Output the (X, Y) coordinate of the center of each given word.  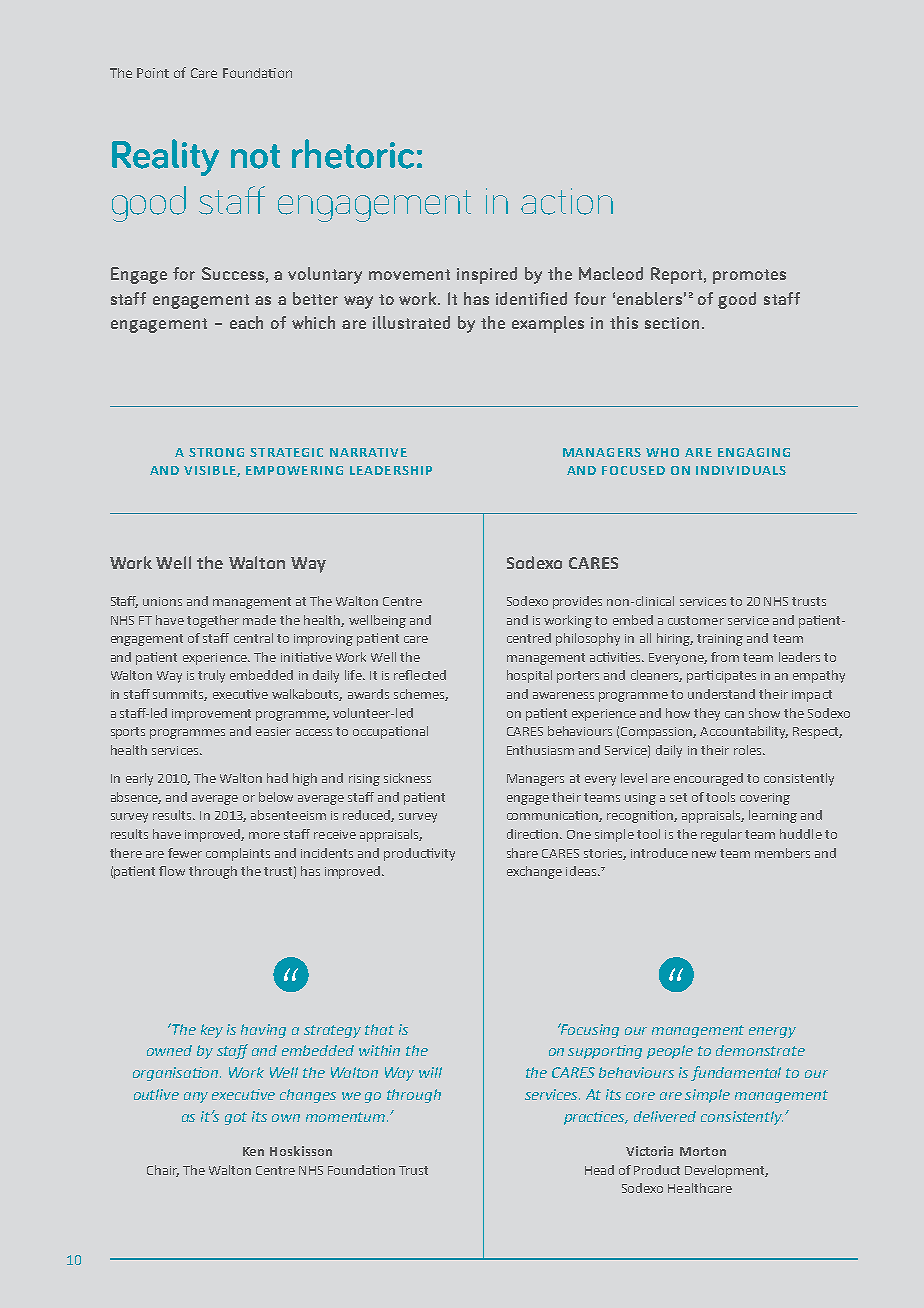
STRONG (216, 452)
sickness (407, 778)
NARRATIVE (368, 452)
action (567, 201)
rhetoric (353, 154)
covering (765, 799)
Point (153, 73)
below (276, 797)
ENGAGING (754, 452)
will (430, 1072)
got (236, 1118)
